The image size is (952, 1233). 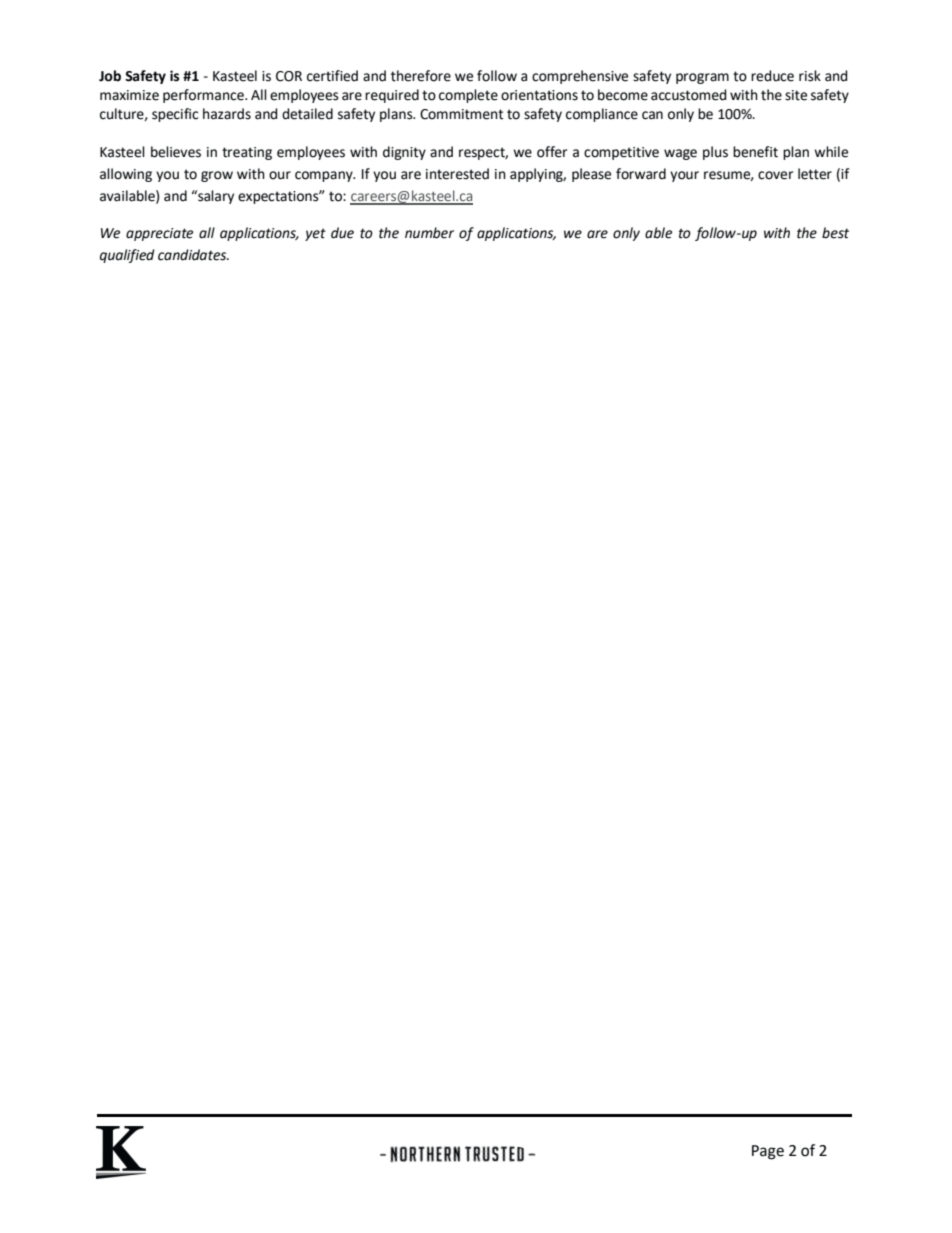 I want to click on best, so click(x=835, y=233).
